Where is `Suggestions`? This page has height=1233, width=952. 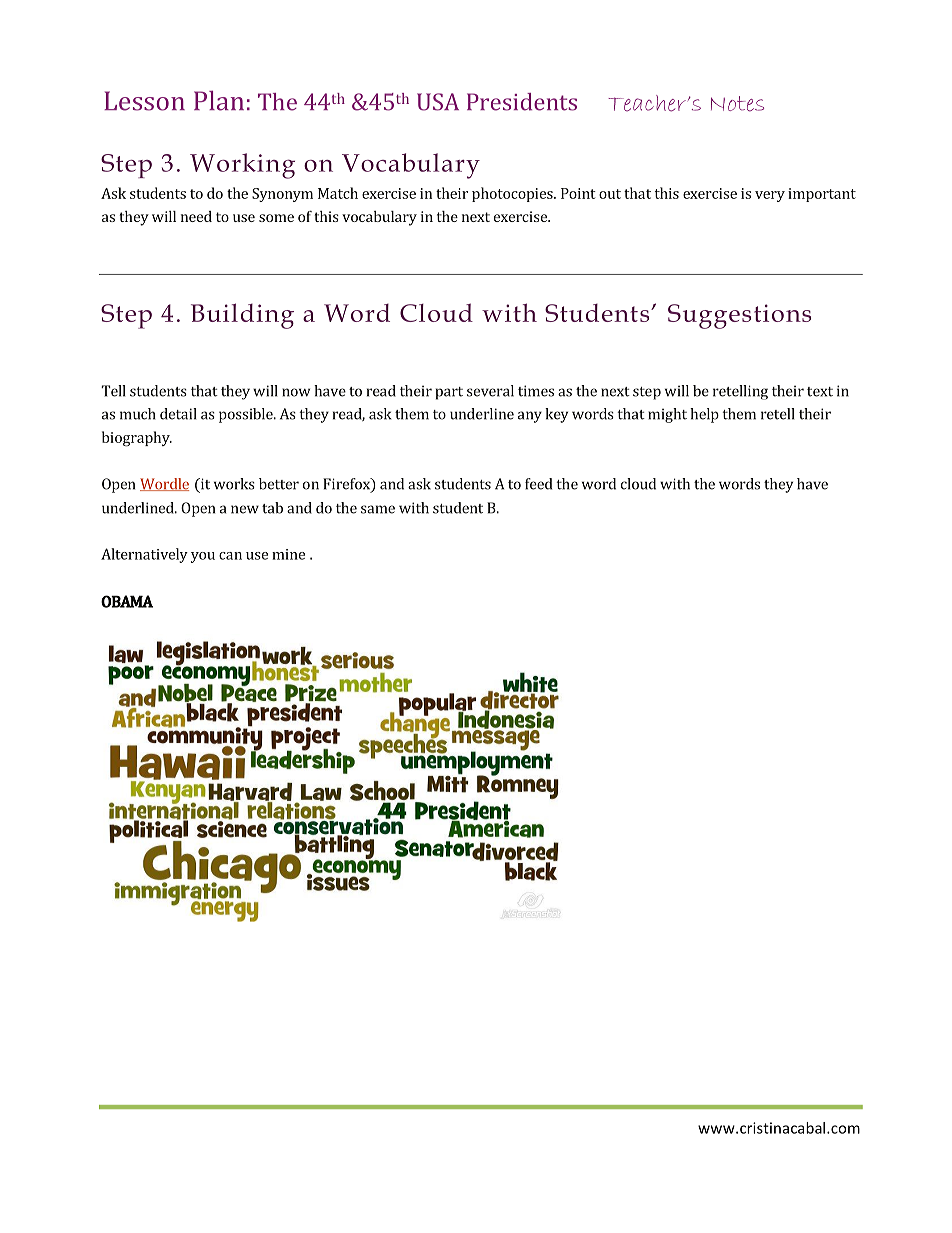
Suggestions is located at coordinates (739, 316).
